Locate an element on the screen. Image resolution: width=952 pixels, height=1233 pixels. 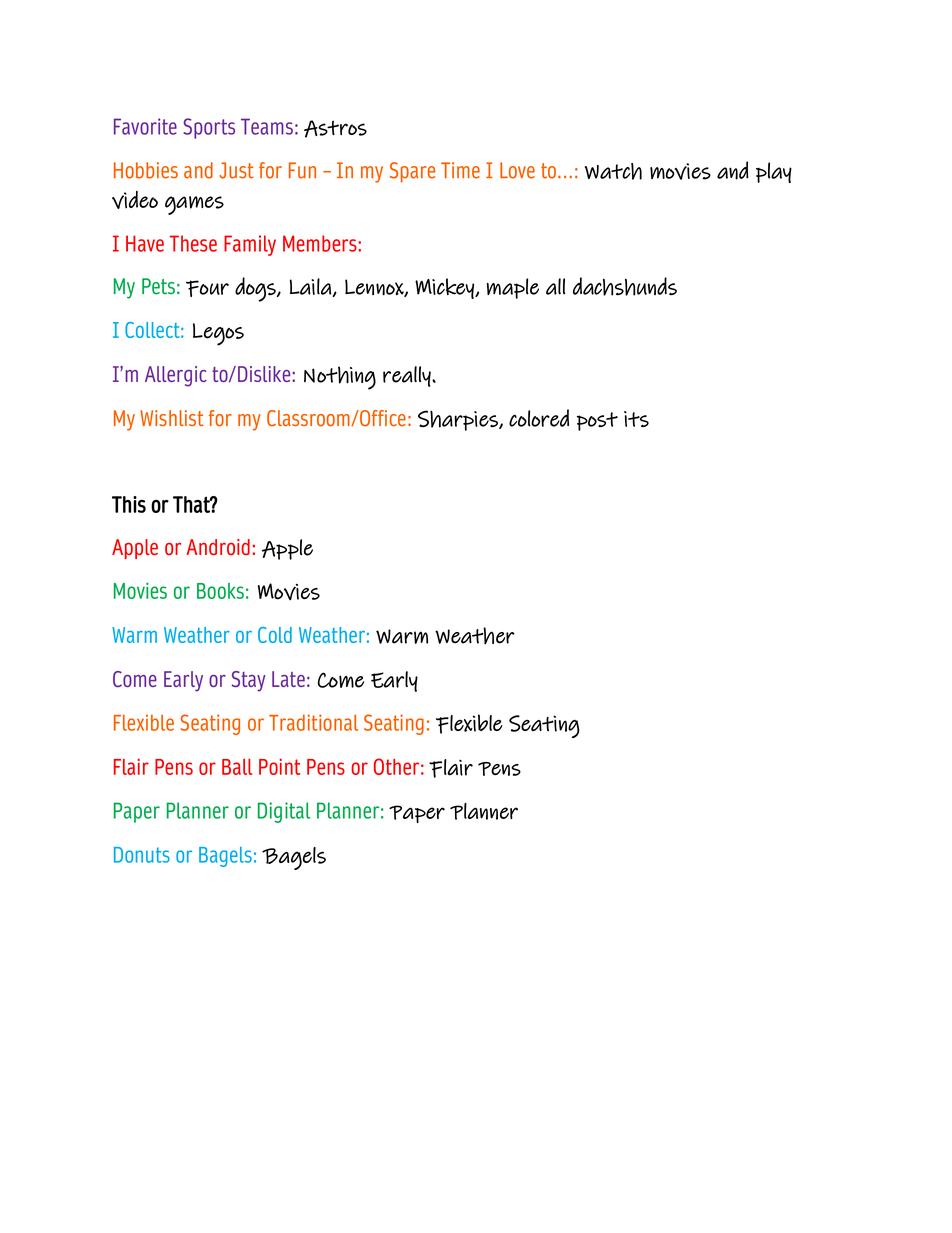
Traditional is located at coordinates (313, 722).
